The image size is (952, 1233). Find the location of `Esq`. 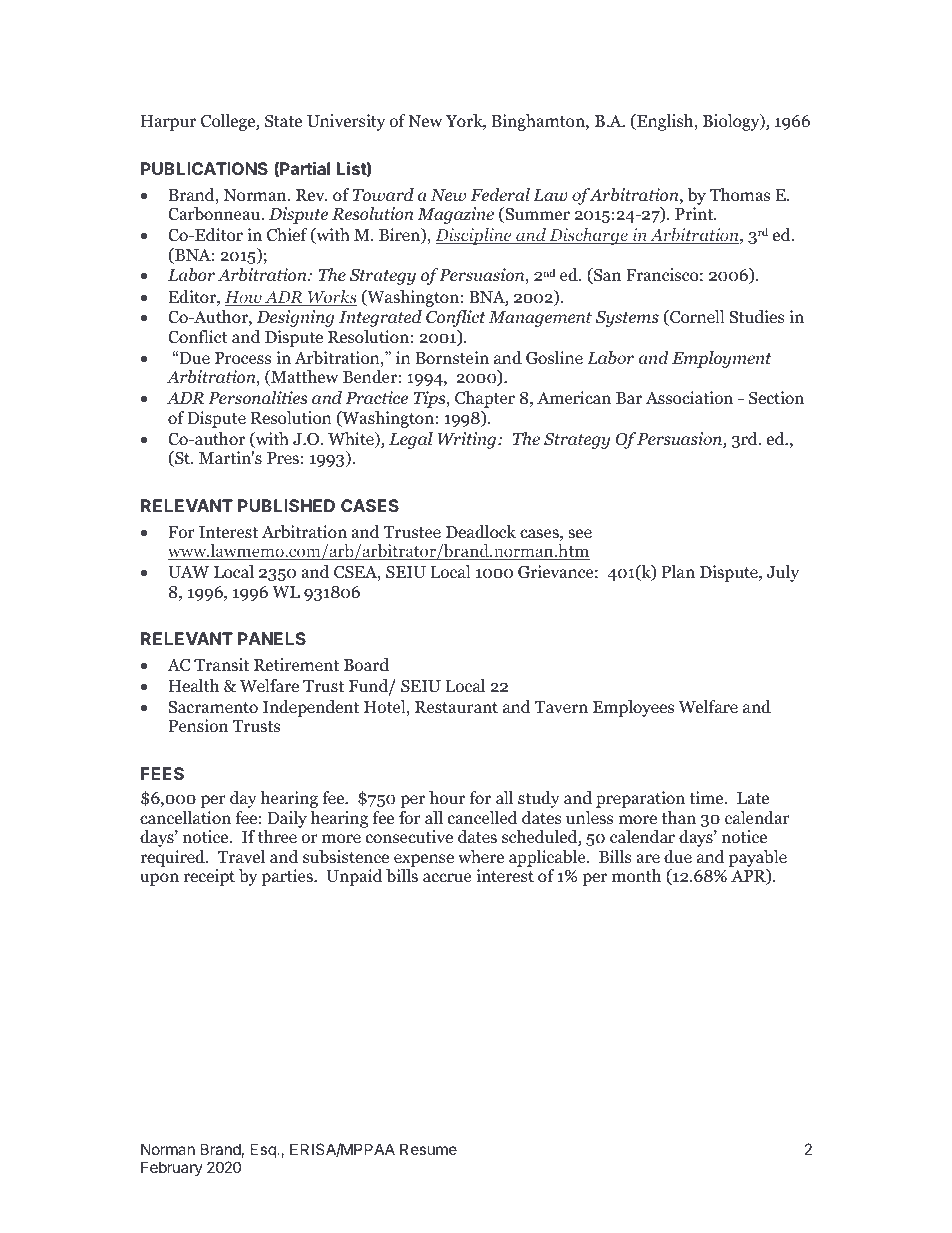

Esq is located at coordinates (264, 1150).
